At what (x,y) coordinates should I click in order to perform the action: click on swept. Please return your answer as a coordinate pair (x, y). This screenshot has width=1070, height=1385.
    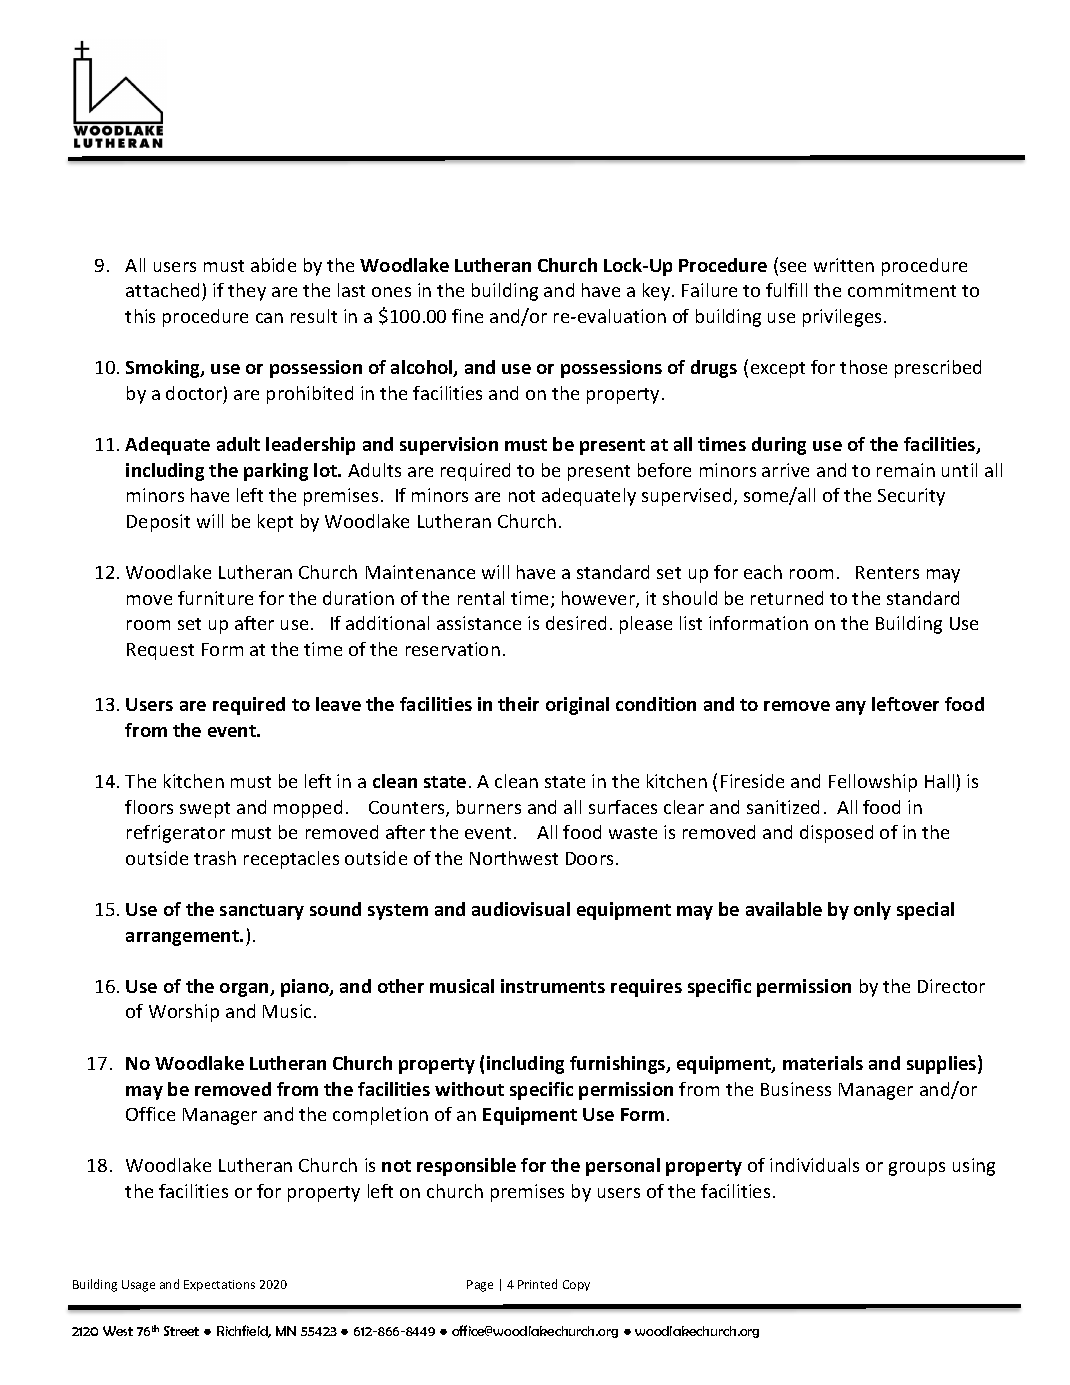
    Looking at the image, I should click on (205, 810).
